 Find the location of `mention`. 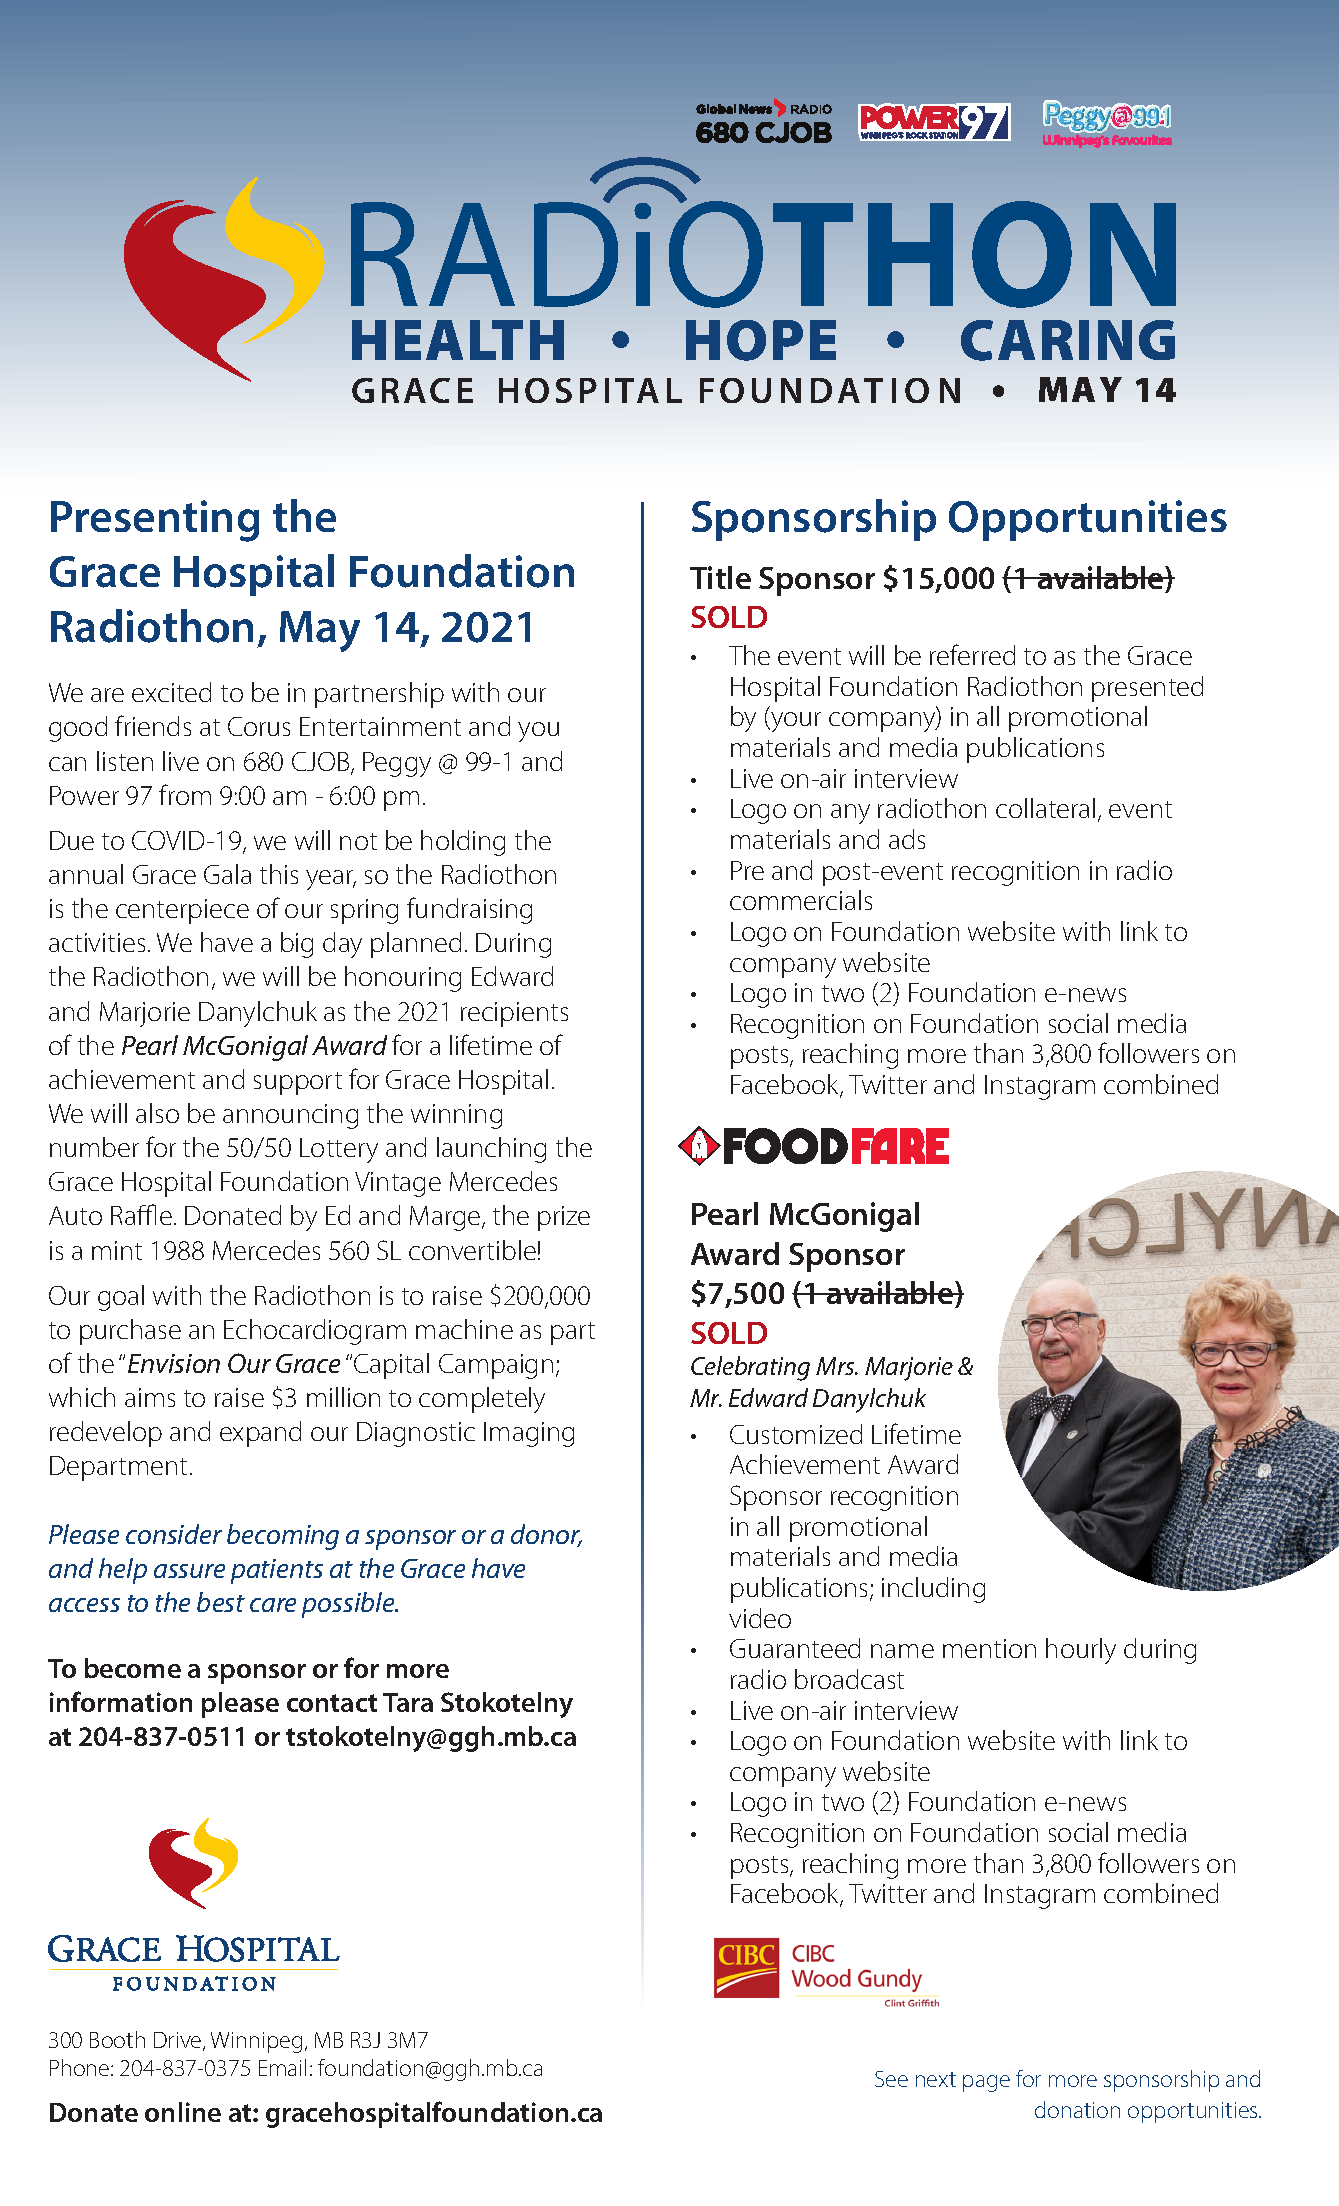

mention is located at coordinates (989, 1648).
